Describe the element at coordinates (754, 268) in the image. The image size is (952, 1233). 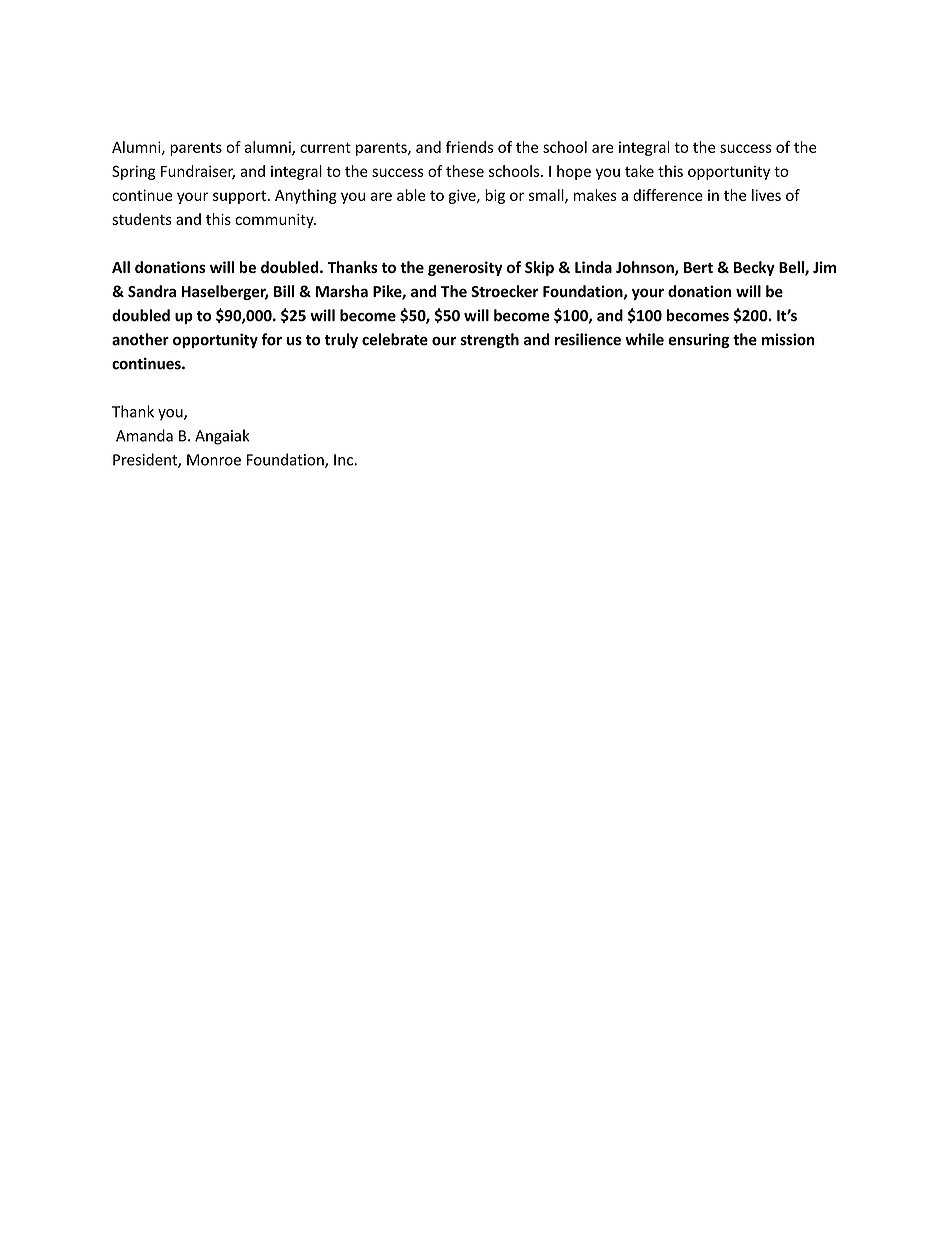
I see `Becky` at that location.
